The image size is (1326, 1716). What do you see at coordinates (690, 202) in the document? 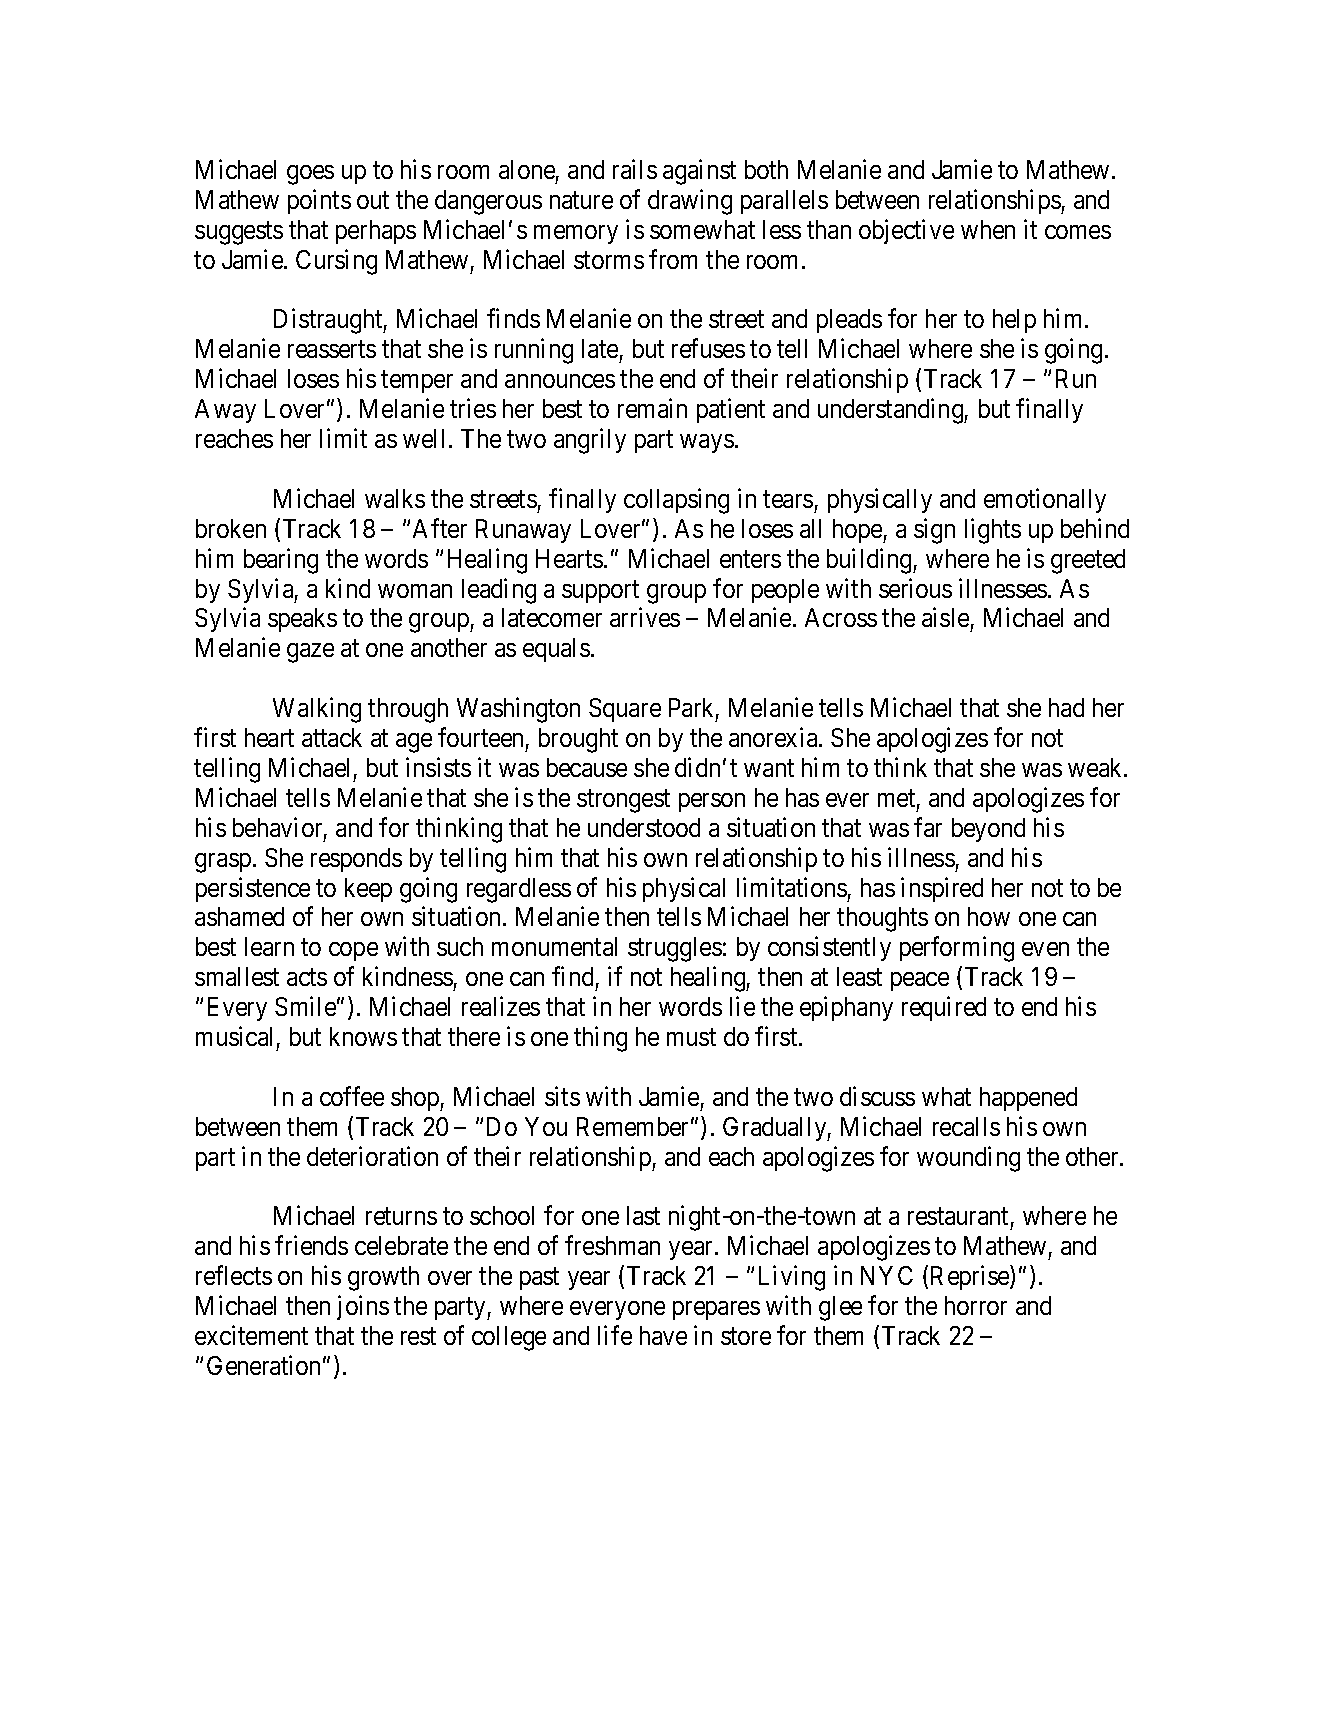
I see `drawing` at bounding box center [690, 202].
